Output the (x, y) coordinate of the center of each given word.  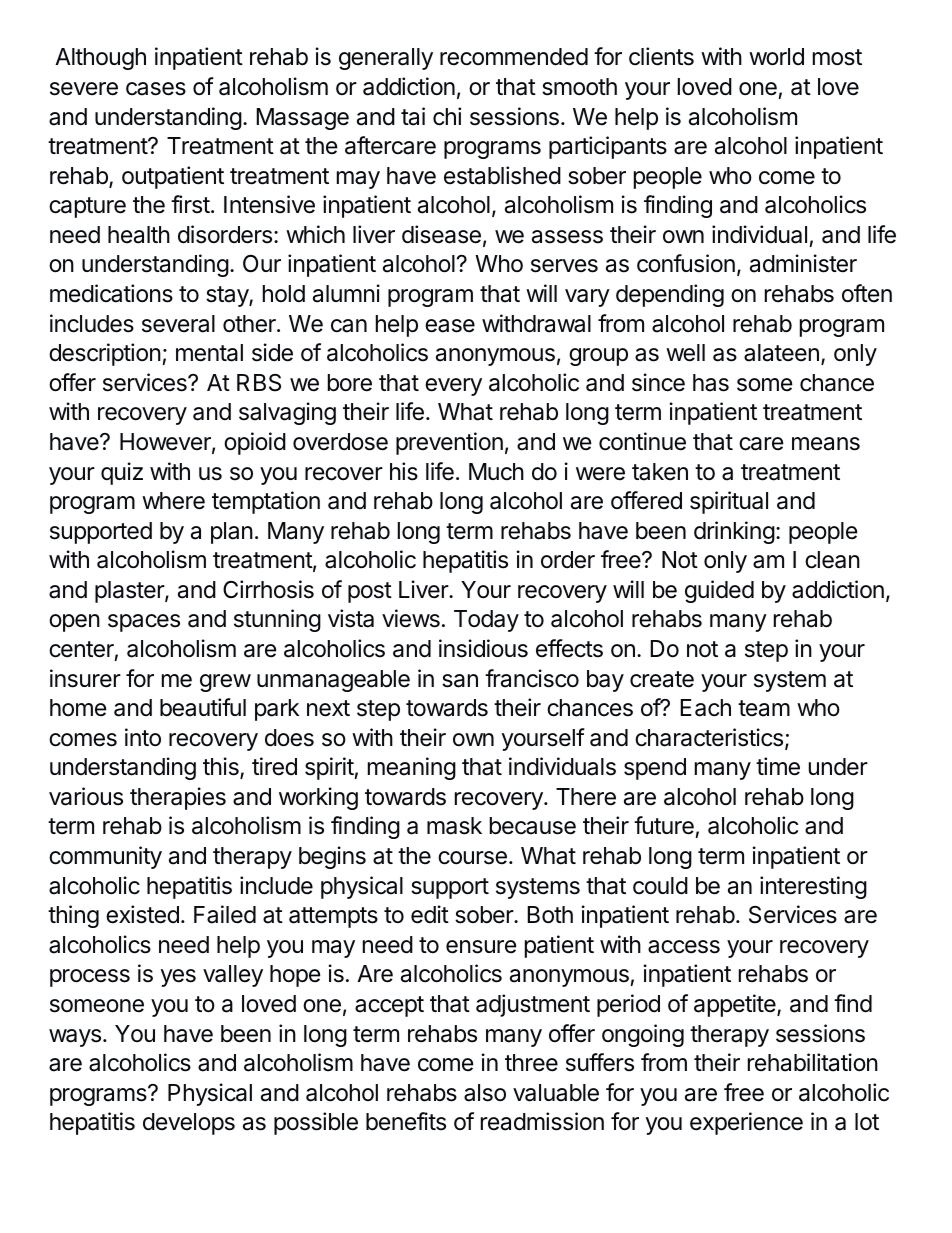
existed (142, 914)
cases (156, 89)
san (460, 681)
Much (496, 472)
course (472, 858)
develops (189, 1124)
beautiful (203, 707)
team (764, 708)
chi (447, 116)
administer (803, 263)
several (178, 324)
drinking (734, 532)
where (173, 501)
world (776, 57)
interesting (813, 887)
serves (564, 266)
